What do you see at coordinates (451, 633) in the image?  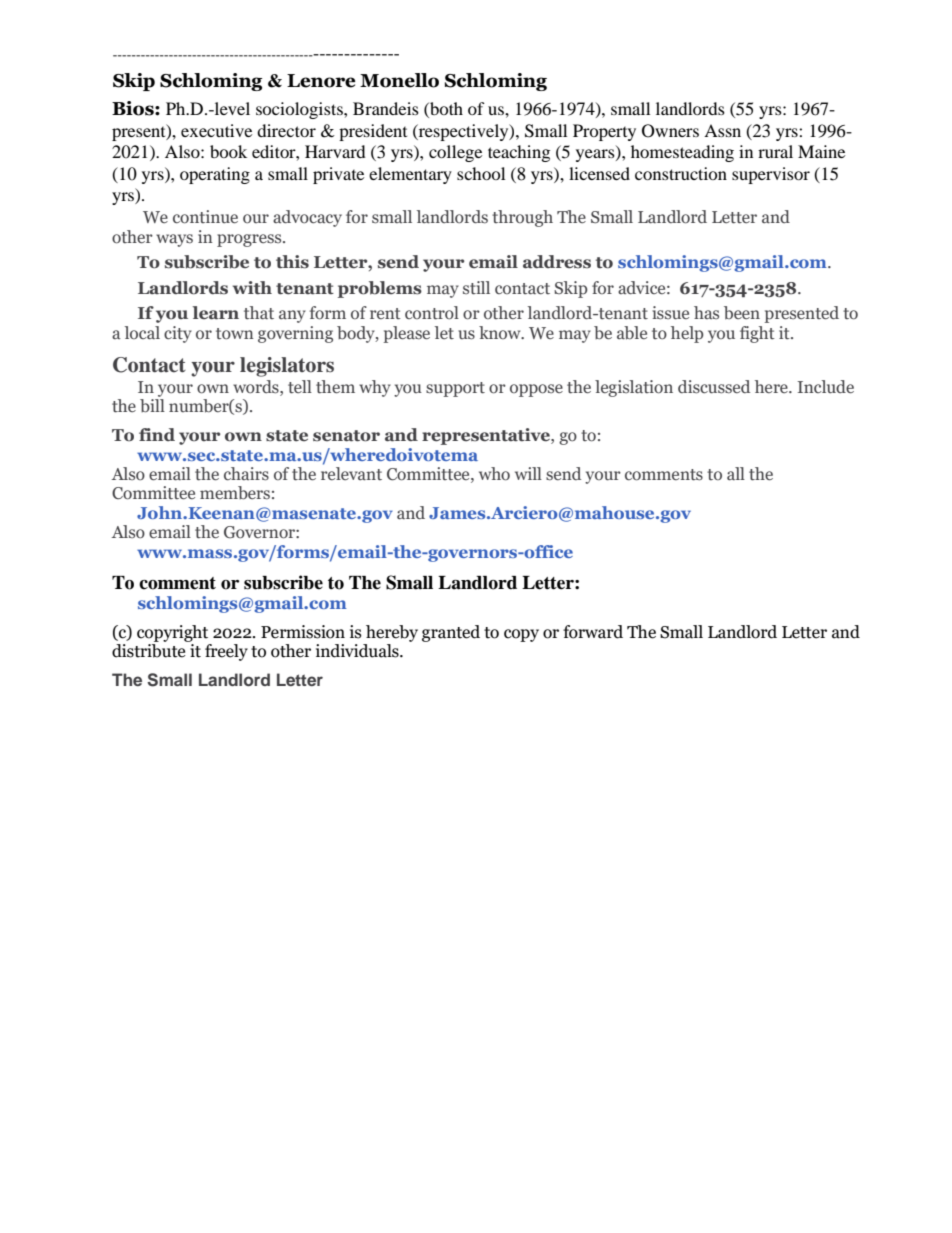 I see `granted` at bounding box center [451, 633].
